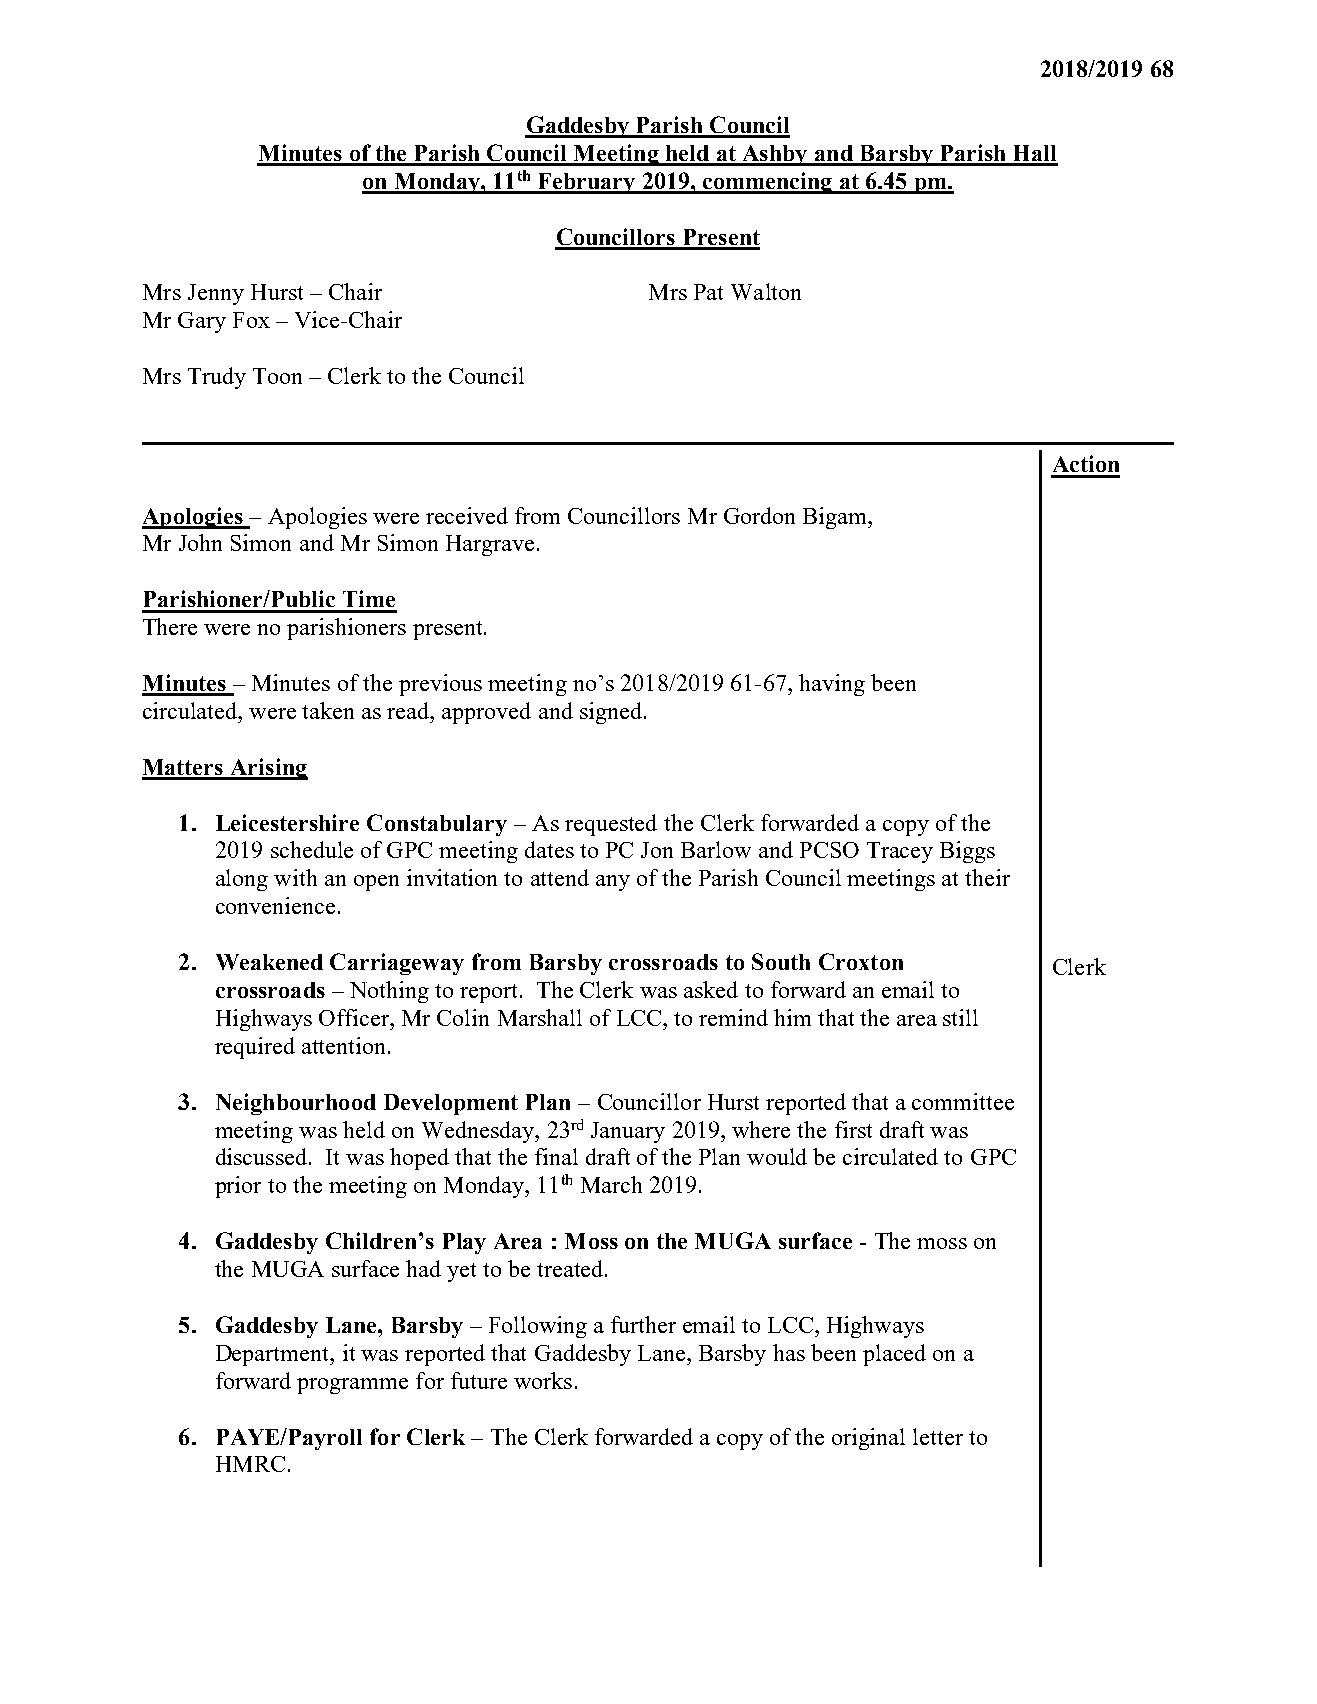 This document has height=1704, width=1317. I want to click on January, so click(628, 1132).
